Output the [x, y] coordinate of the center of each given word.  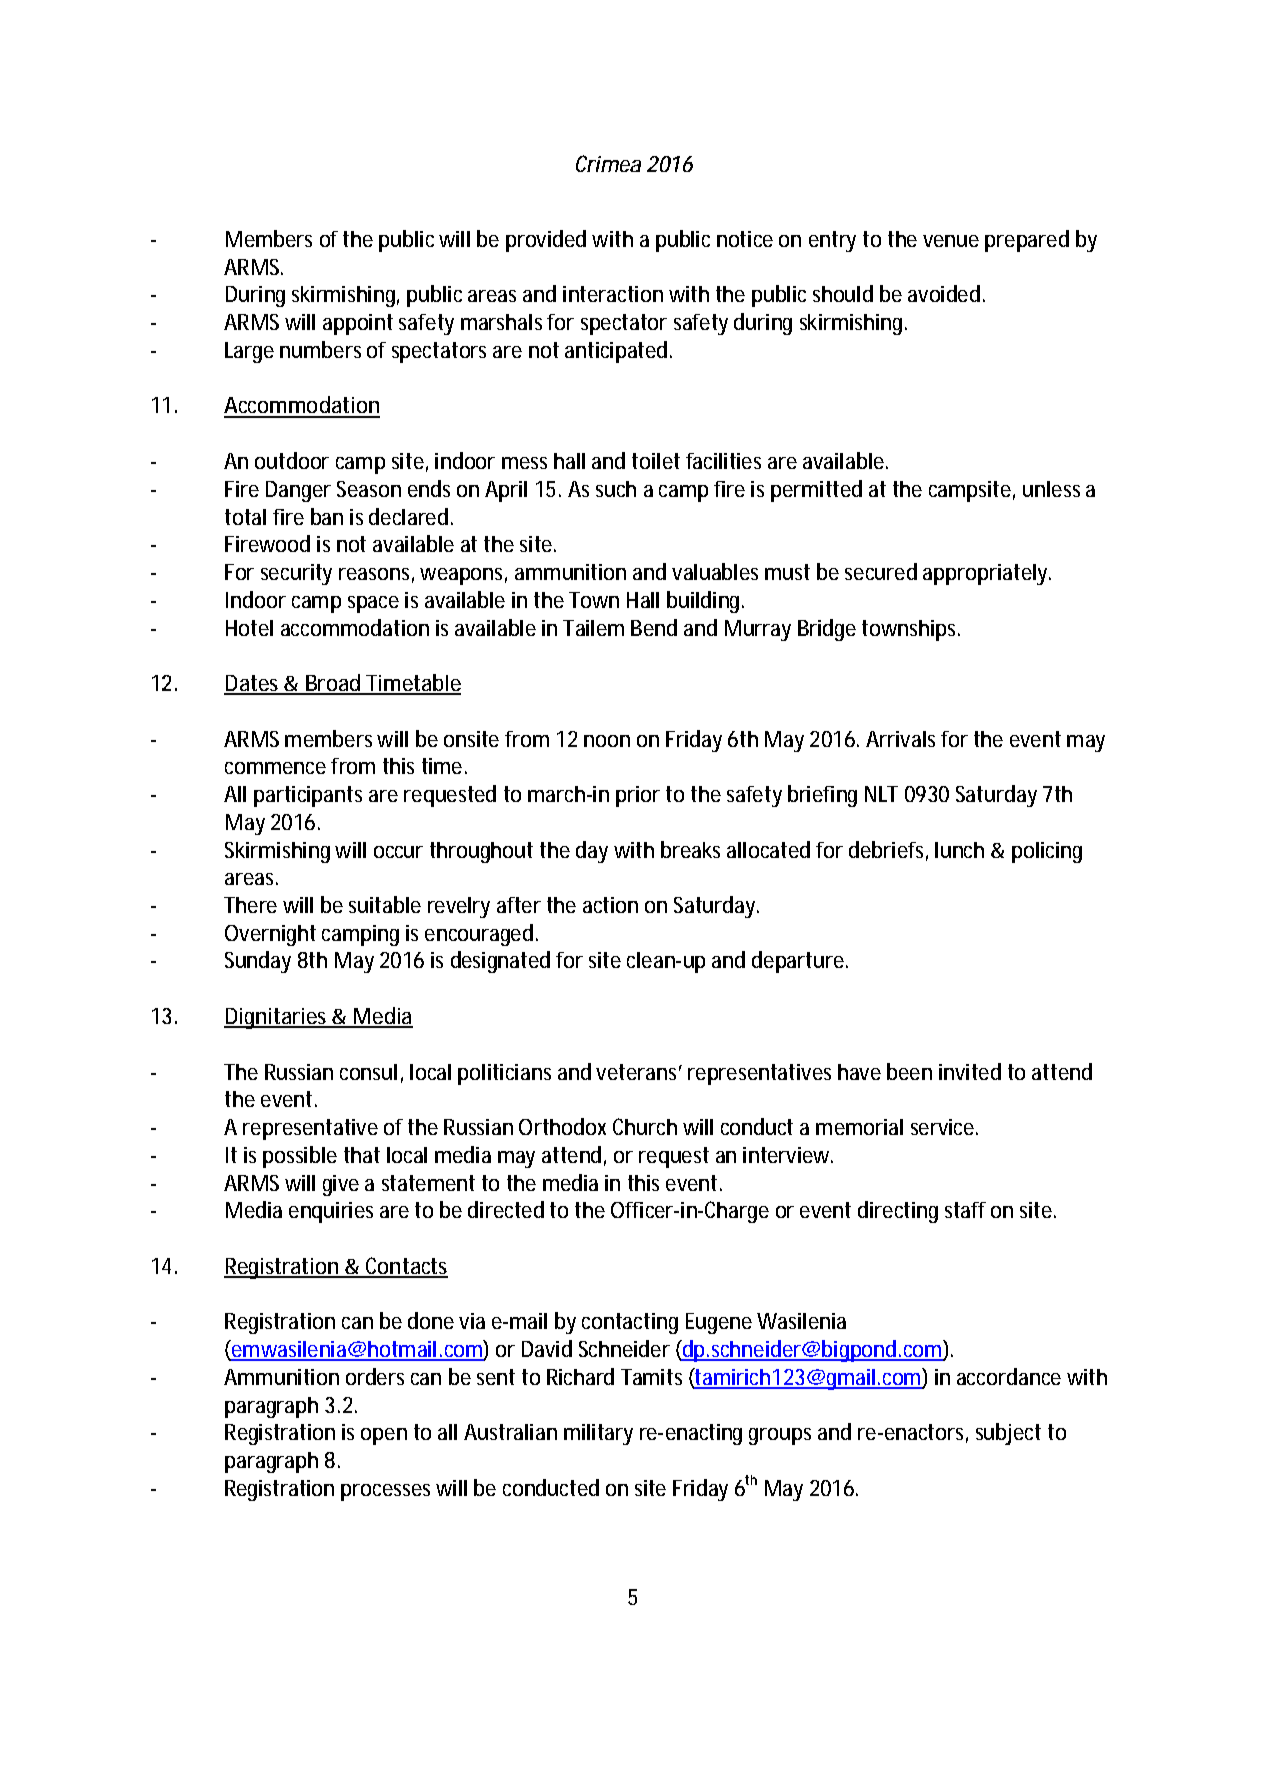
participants [308, 796]
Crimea [608, 163]
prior [638, 796]
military [598, 1434]
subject [1008, 1434]
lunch [959, 850]
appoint [358, 324]
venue [951, 241]
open [384, 1436]
